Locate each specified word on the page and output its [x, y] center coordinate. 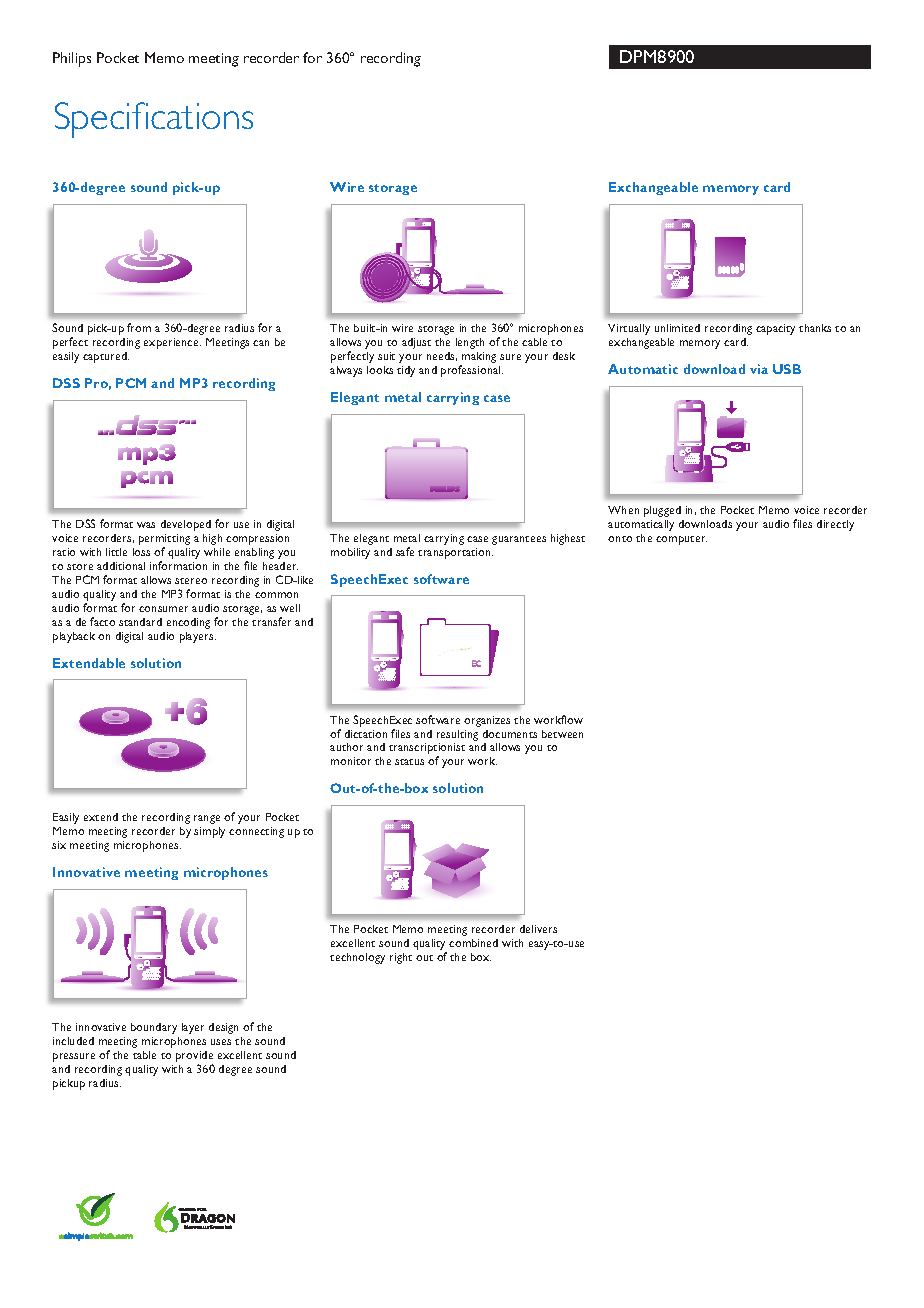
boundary [154, 1028]
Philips [72, 59]
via [759, 369]
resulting [457, 735]
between [562, 734]
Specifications [154, 120]
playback [74, 637]
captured [106, 357]
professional [472, 371]
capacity [775, 329]
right [401, 958]
